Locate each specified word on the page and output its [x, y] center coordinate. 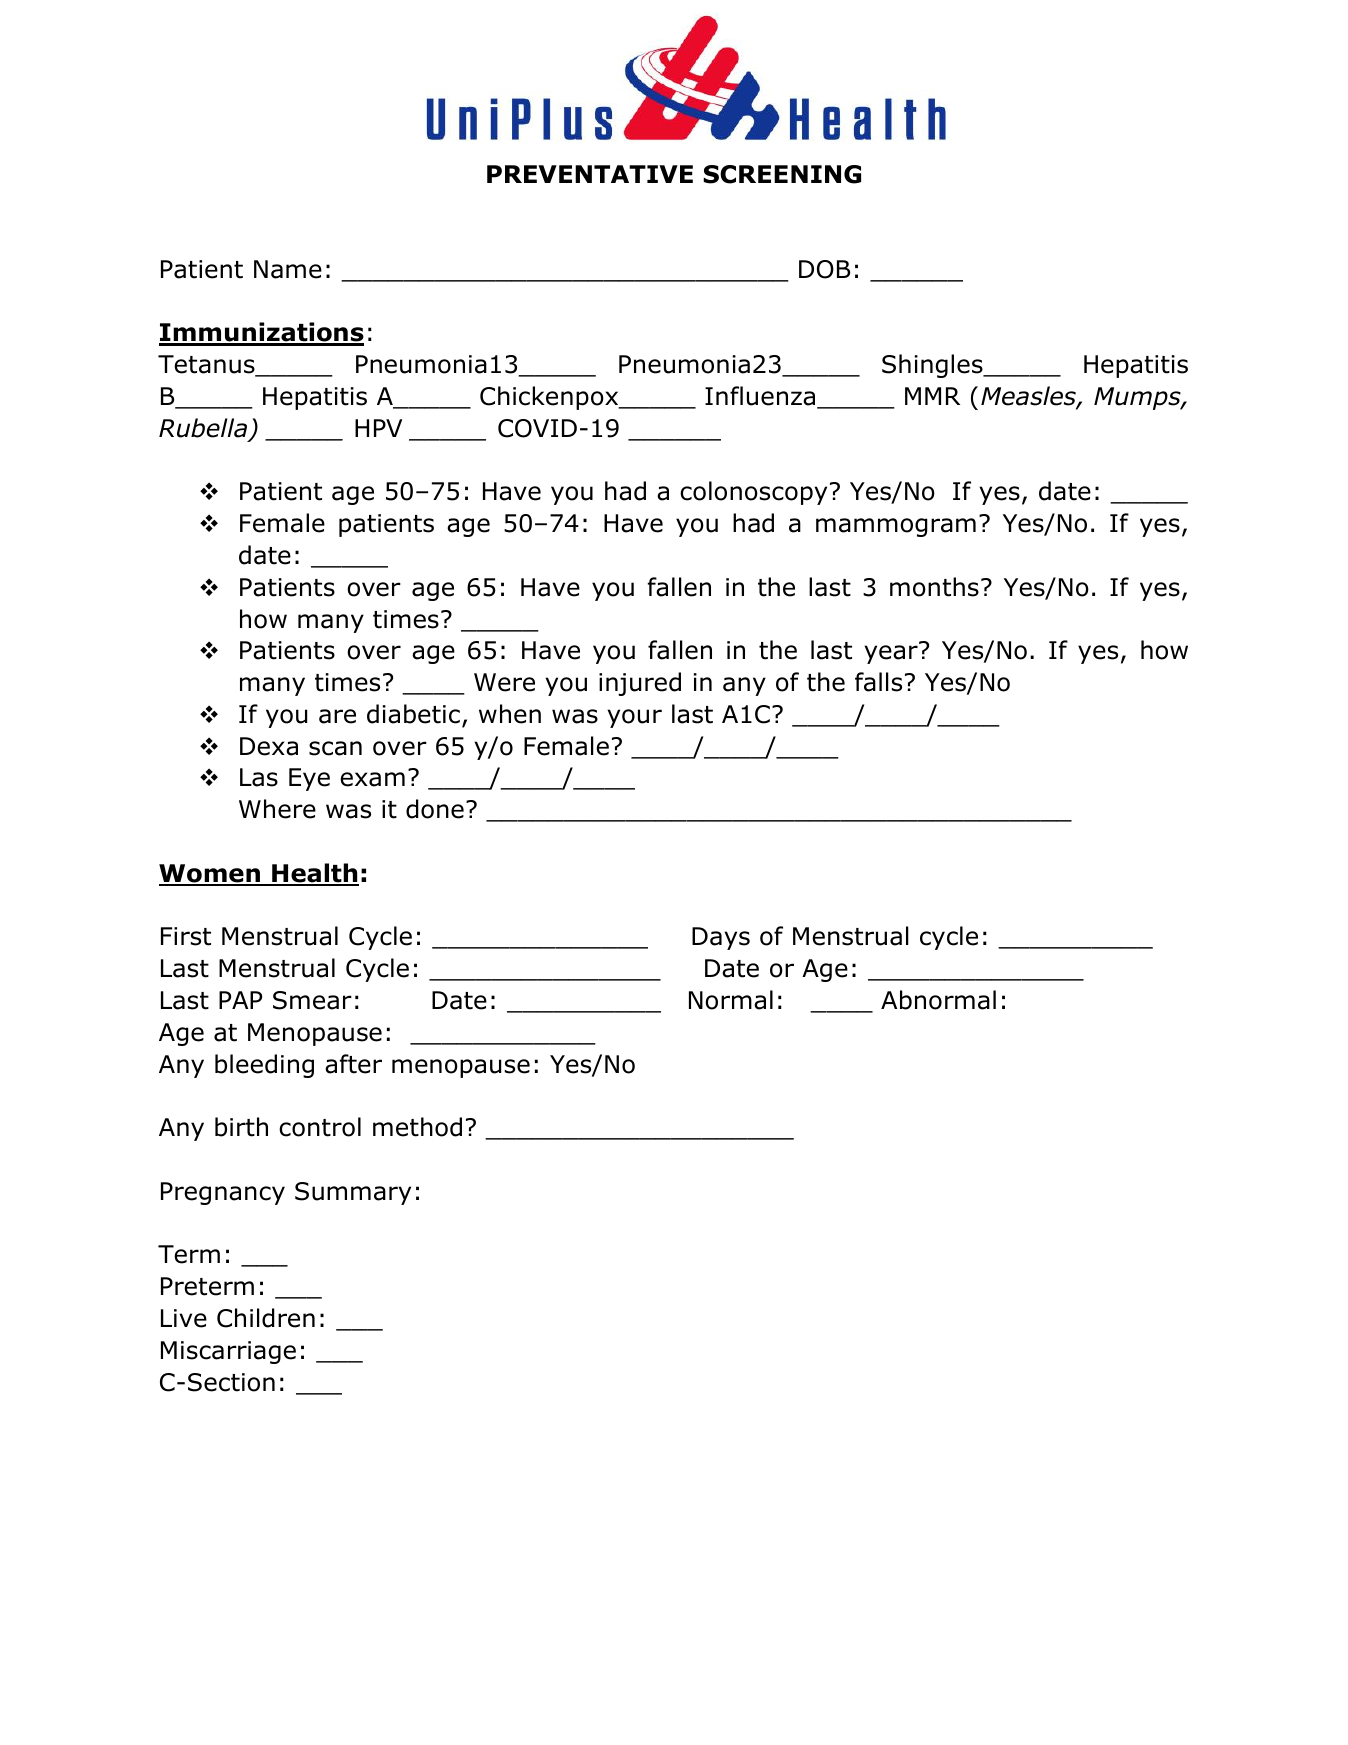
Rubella [203, 428]
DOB [824, 269]
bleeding [264, 1066]
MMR [932, 396]
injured [640, 684]
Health [314, 874]
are [337, 716]
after [353, 1064]
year [891, 654]
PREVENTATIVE [590, 174]
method [417, 1127]
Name [288, 269]
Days [721, 938]
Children [266, 1318]
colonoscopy [753, 493]
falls [878, 682]
